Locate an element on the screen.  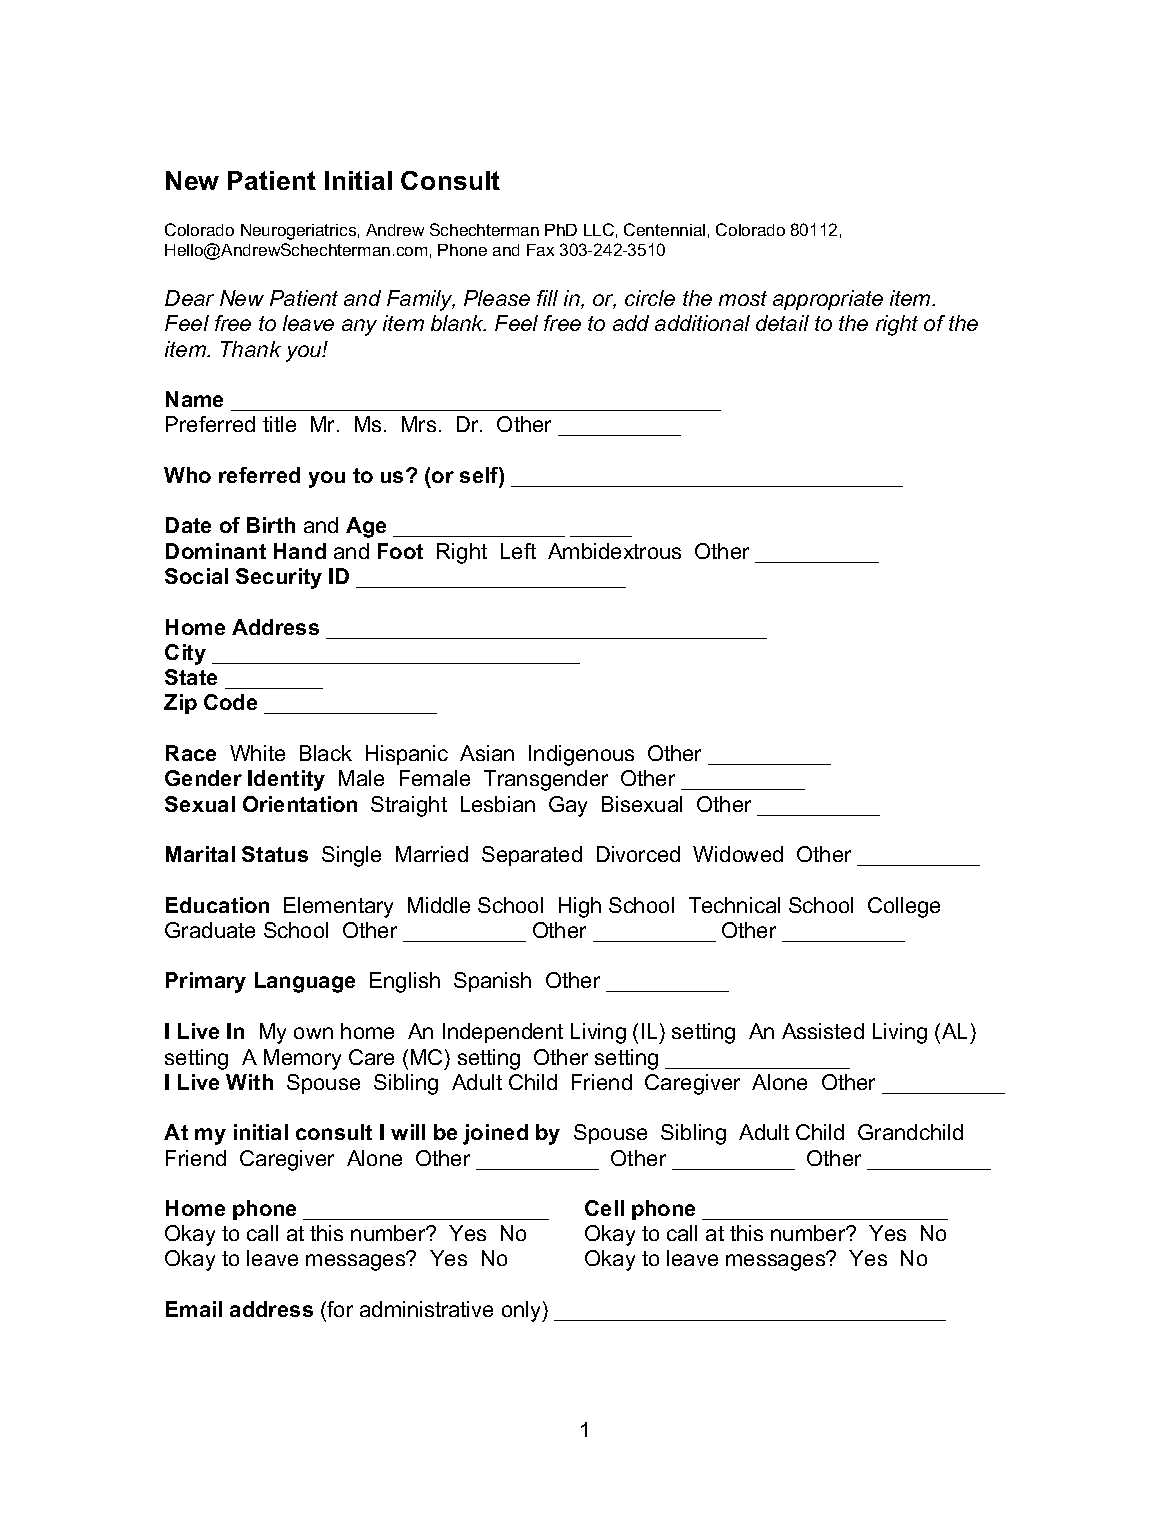
for is located at coordinates (340, 1309).
